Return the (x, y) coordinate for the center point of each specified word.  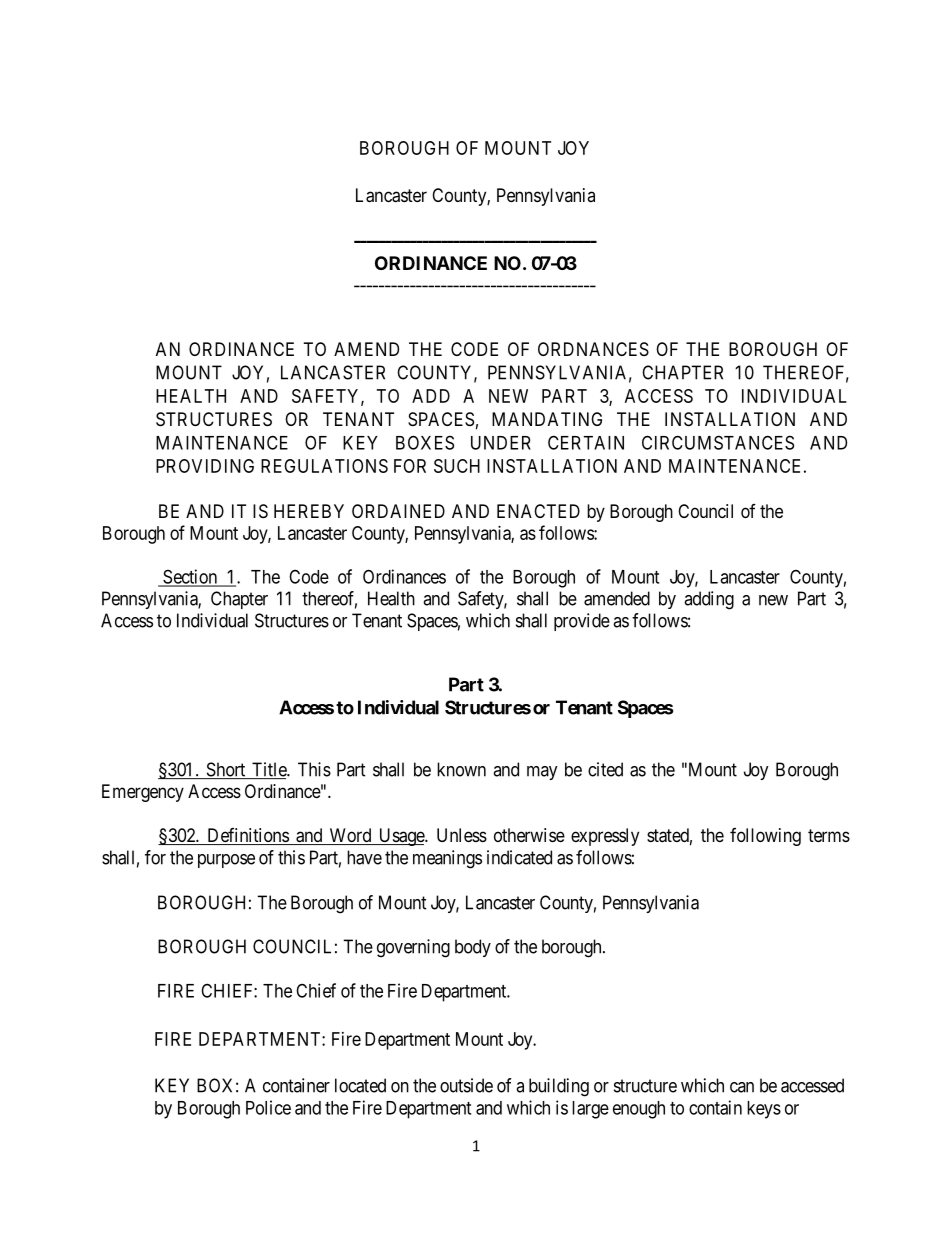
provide (582, 622)
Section (190, 577)
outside (466, 1085)
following (765, 837)
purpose (226, 861)
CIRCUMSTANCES (718, 442)
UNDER (501, 443)
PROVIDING (205, 466)
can (742, 1087)
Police (268, 1107)
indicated (519, 857)
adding (709, 600)
